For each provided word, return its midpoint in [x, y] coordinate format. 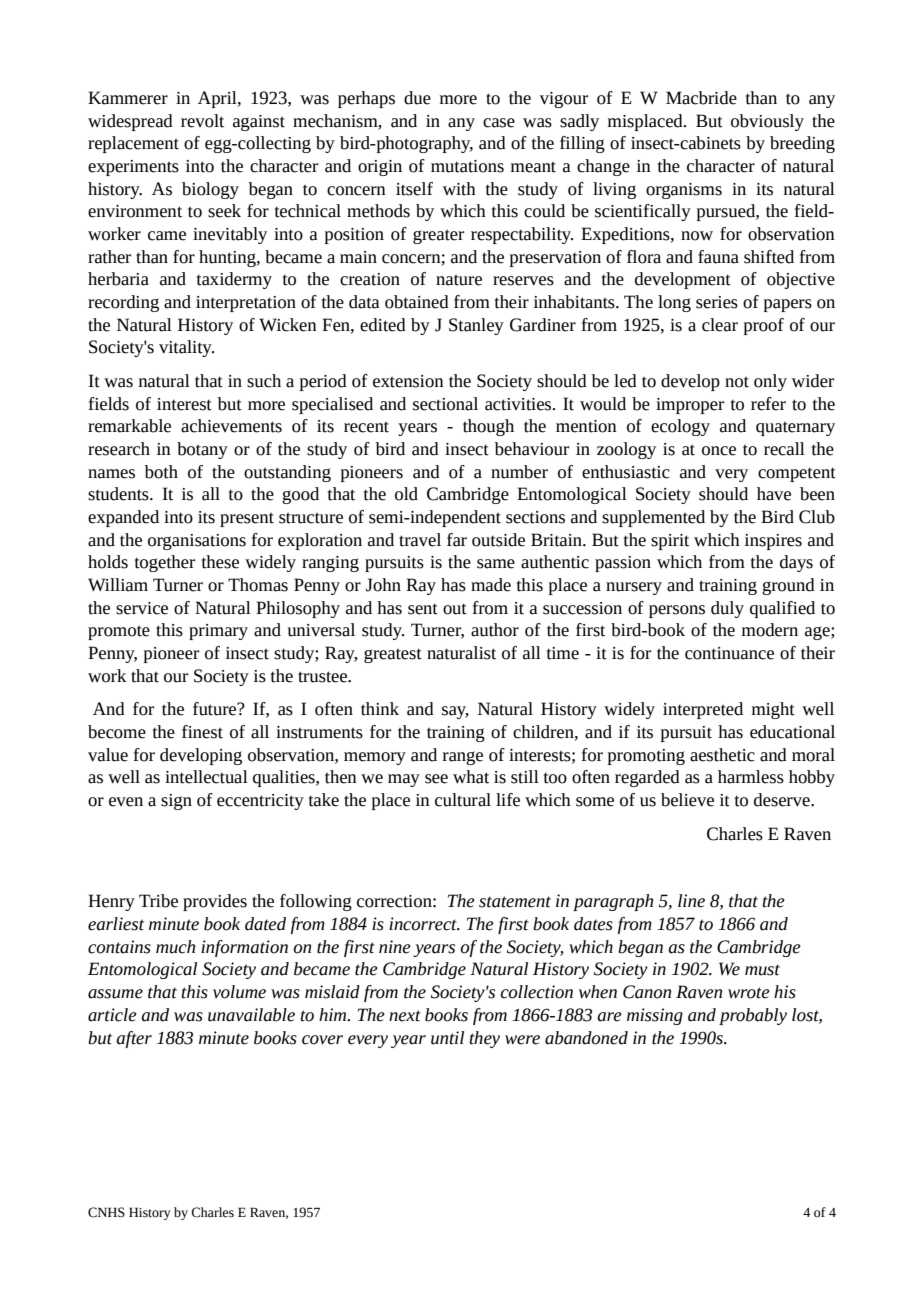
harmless [751, 777]
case [499, 123]
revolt [202, 121]
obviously [767, 122]
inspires [773, 542]
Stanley [476, 326]
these [220, 562]
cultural [463, 800]
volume [239, 992]
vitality [186, 348]
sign [176, 802]
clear [720, 325]
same [496, 564]
